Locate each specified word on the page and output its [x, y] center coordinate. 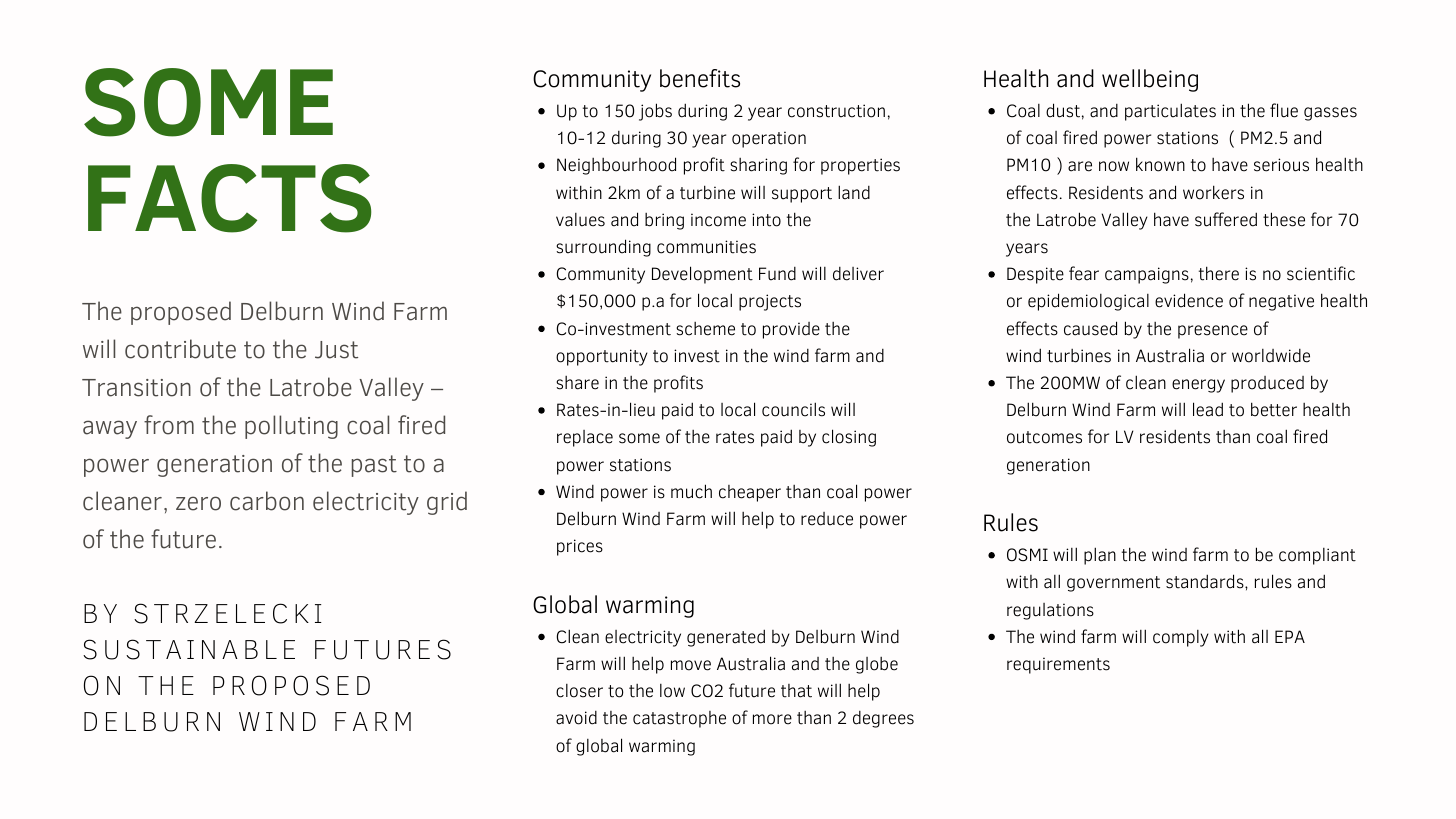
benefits [700, 78]
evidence [1189, 300]
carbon [267, 501]
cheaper [750, 493]
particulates [1170, 112]
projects [770, 302]
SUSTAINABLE [189, 649]
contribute [180, 349]
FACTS [229, 198]
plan [1100, 556]
